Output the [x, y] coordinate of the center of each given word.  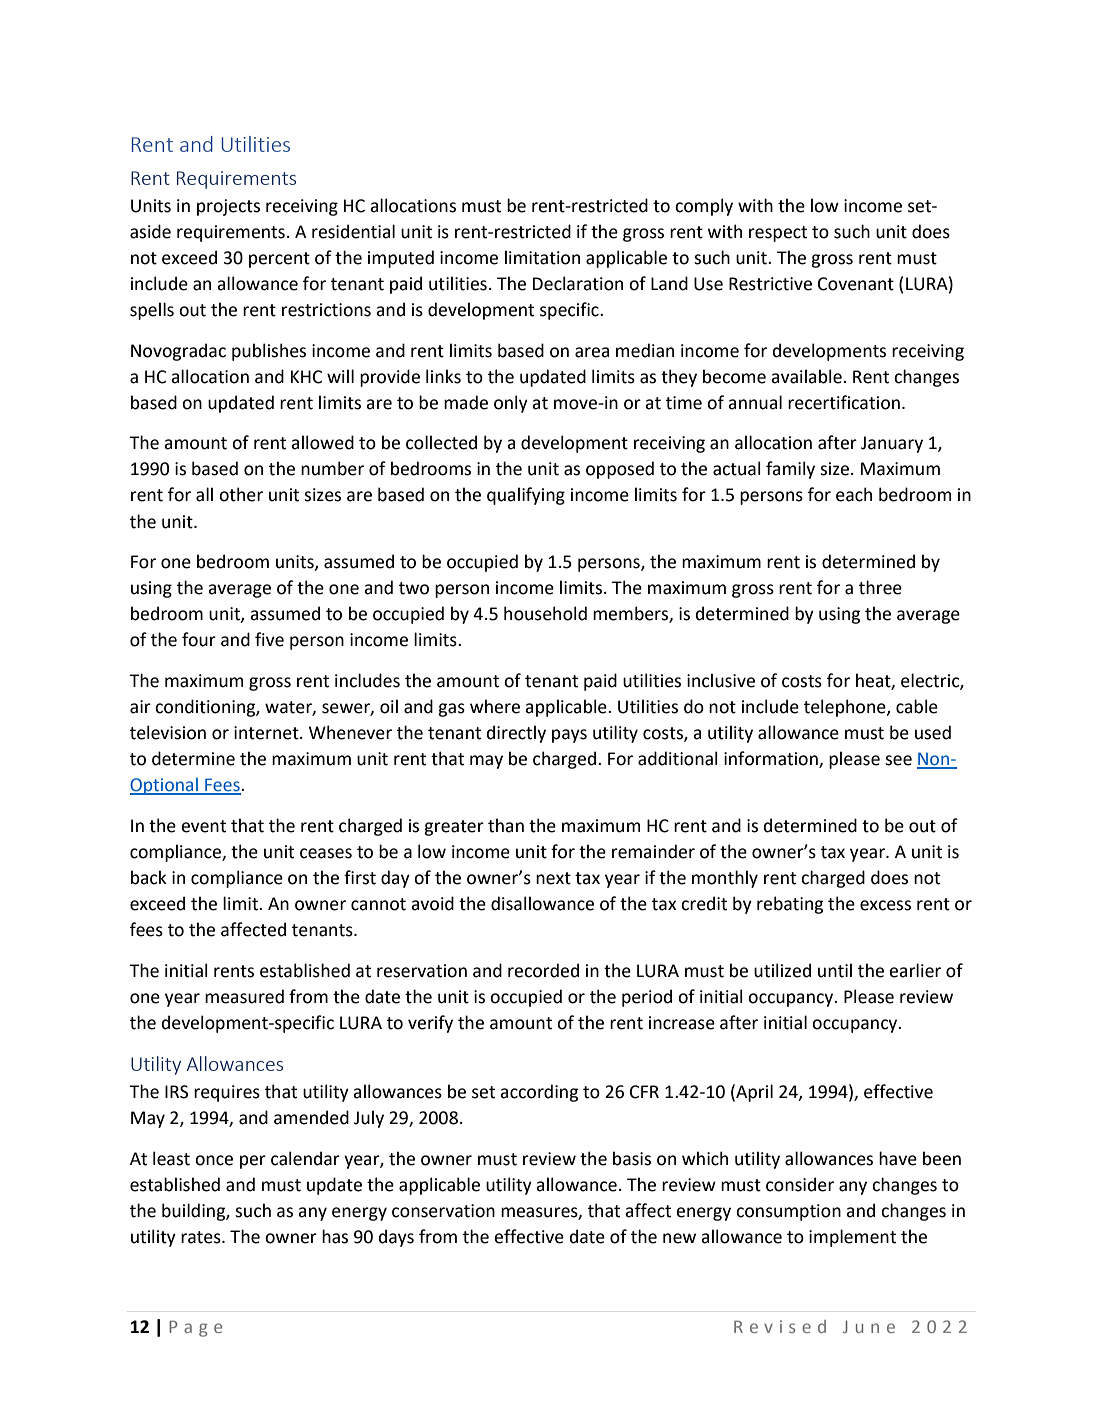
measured [244, 996]
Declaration [578, 283]
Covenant [856, 284]
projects [228, 207]
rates [202, 1237]
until [835, 970]
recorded [543, 970]
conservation [443, 1211]
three [880, 587]
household [545, 613]
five [269, 639]
